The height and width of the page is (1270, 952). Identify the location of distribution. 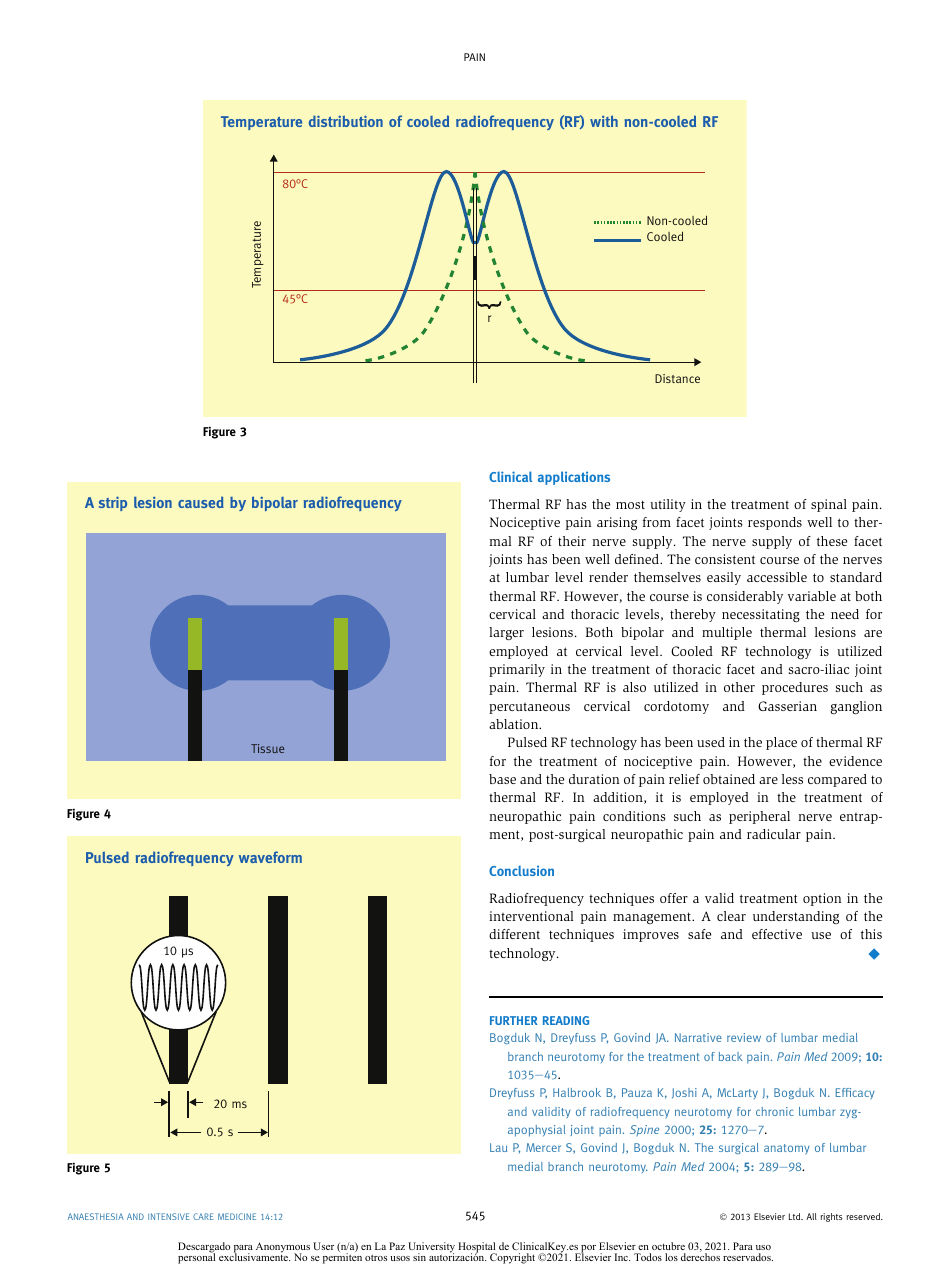
(346, 121).
